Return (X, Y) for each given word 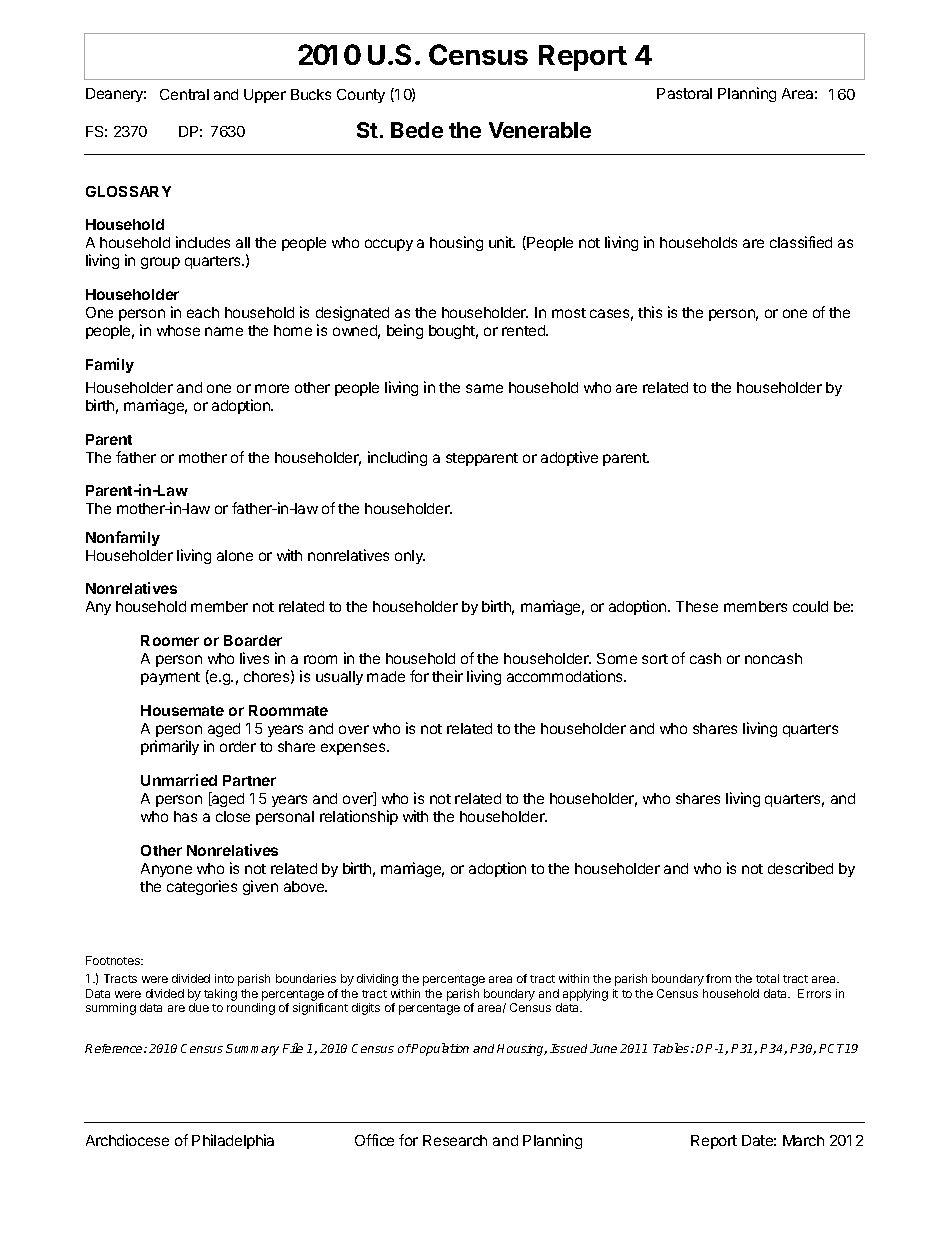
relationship (359, 817)
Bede (417, 130)
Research (455, 1140)
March (803, 1140)
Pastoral (684, 93)
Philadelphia (233, 1141)
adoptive (569, 458)
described (800, 868)
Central (184, 94)
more (272, 388)
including (397, 458)
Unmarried (179, 780)
